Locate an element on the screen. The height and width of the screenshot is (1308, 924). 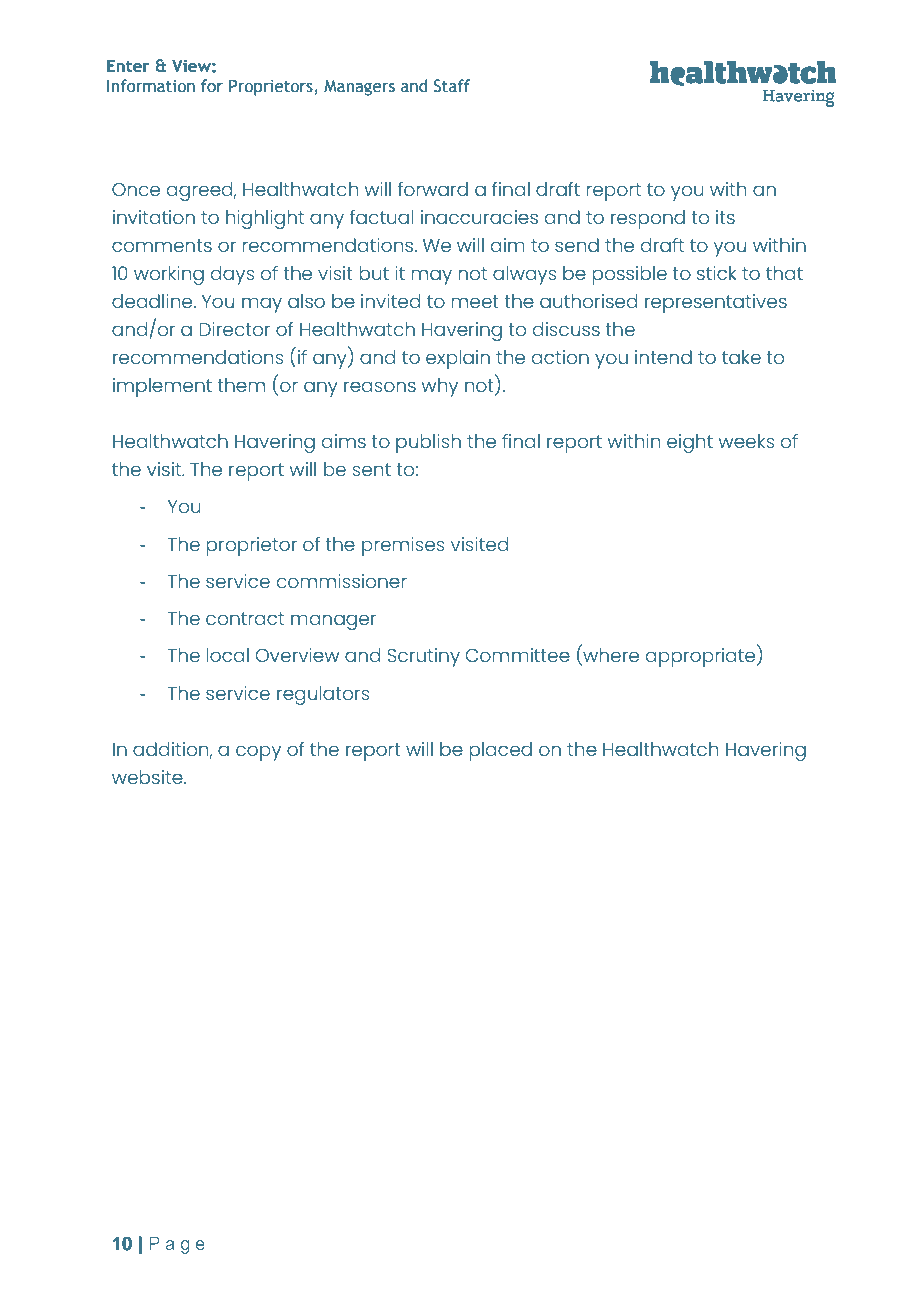
its is located at coordinates (725, 217).
